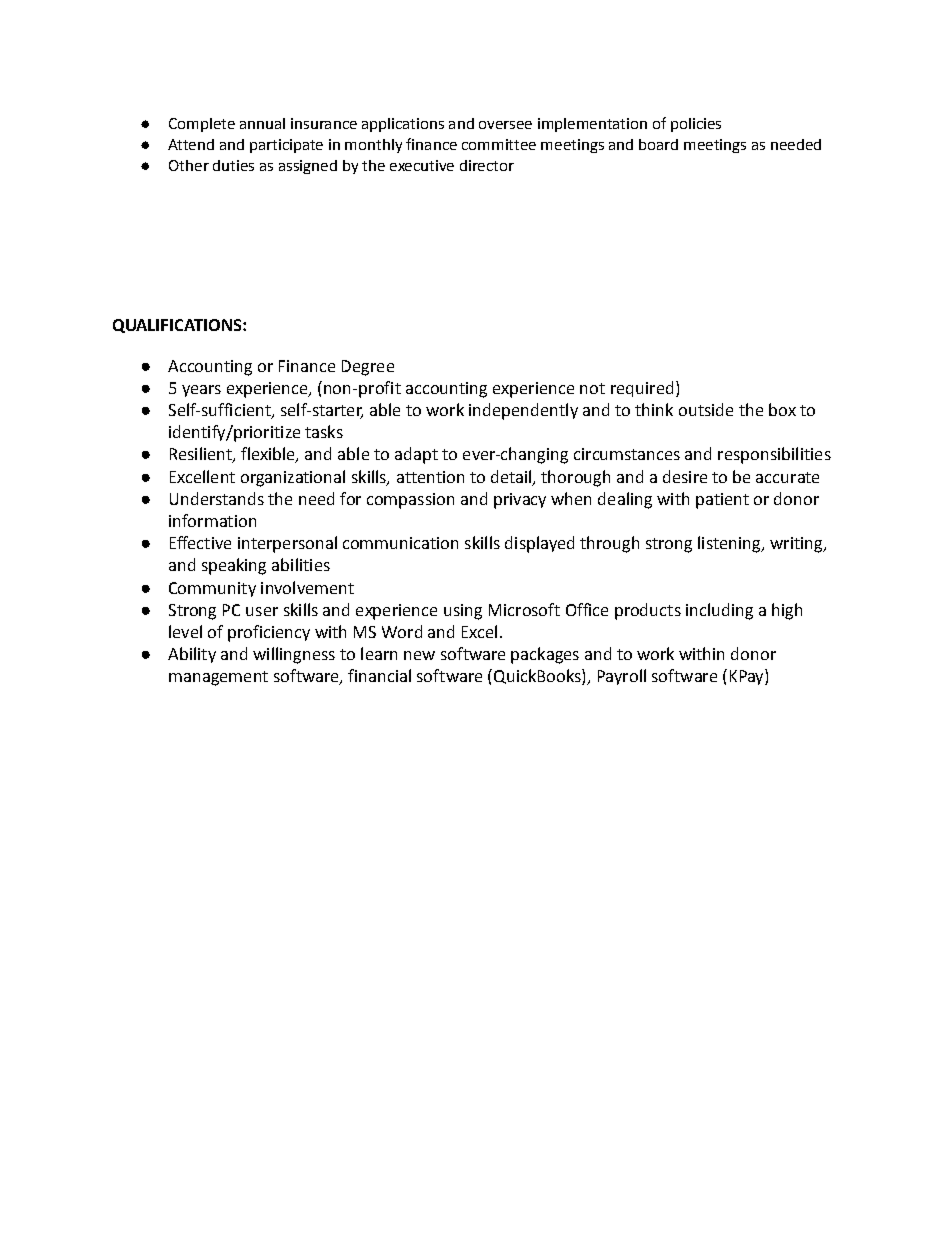  Describe the element at coordinates (286, 146) in the document. I see `participate` at that location.
